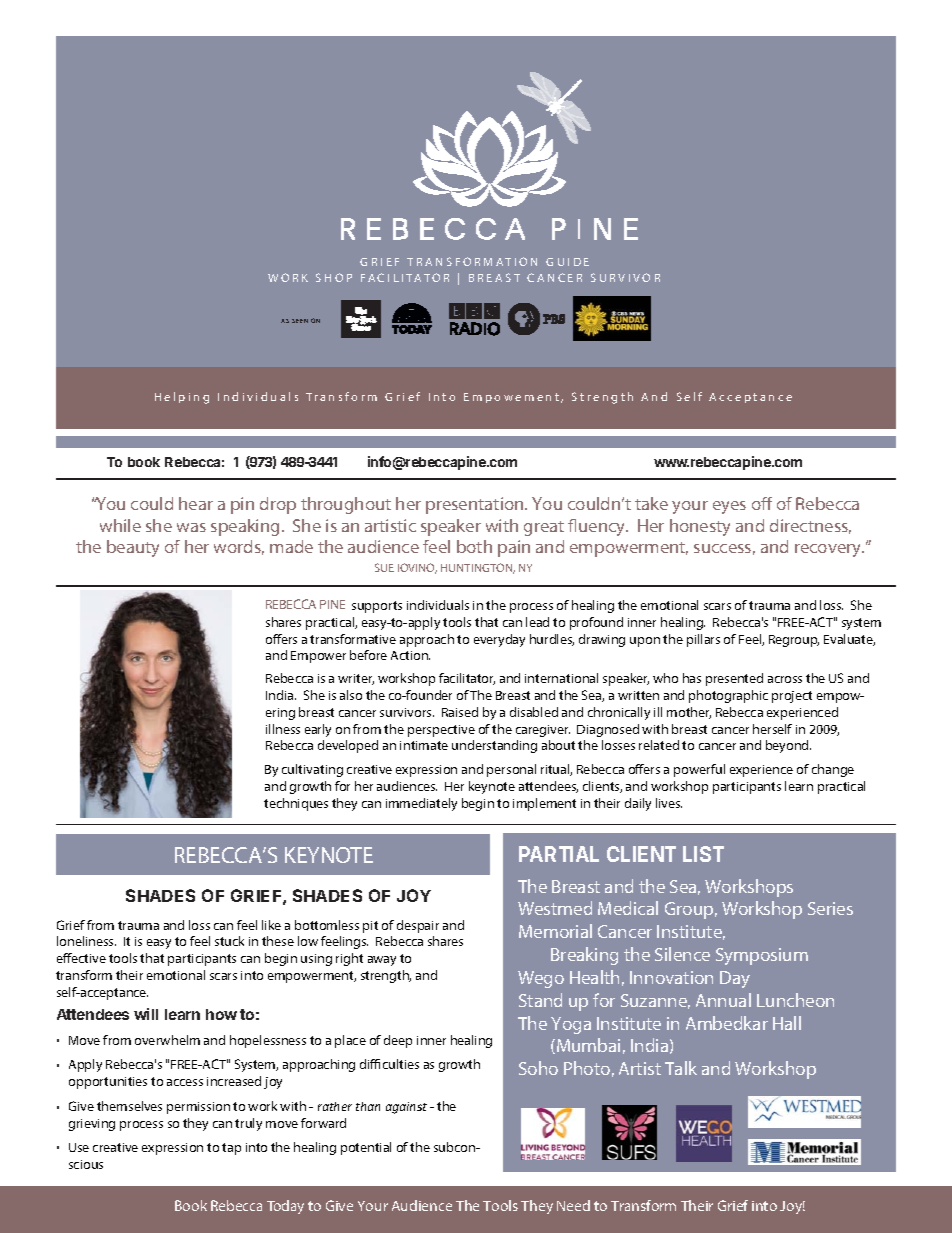 The height and width of the document is (1233, 952). Describe the element at coordinates (133, 548) in the document. I see `beauty` at that location.
